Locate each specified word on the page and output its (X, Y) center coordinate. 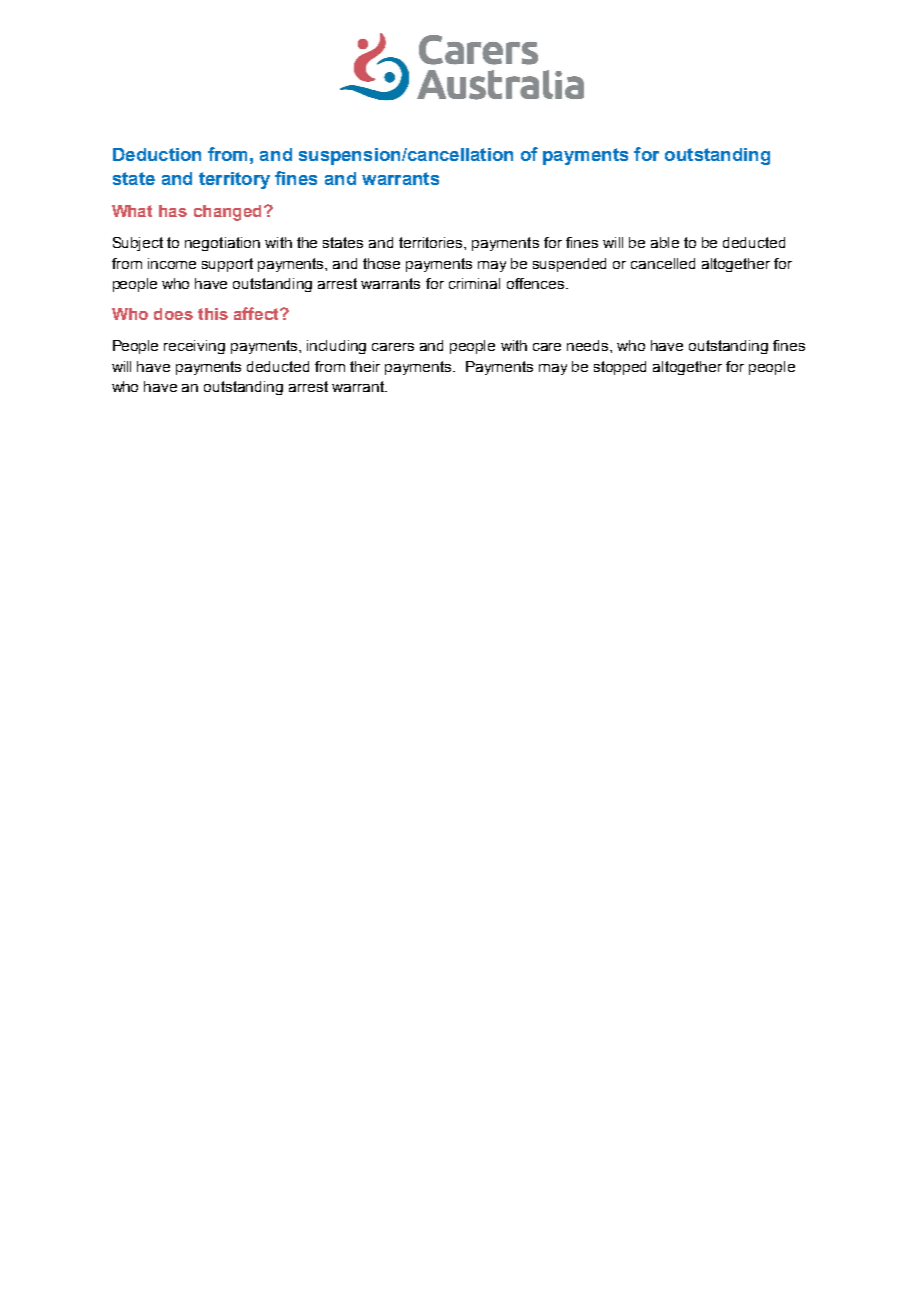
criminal (474, 283)
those (381, 263)
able (665, 242)
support (227, 265)
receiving (194, 347)
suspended (569, 265)
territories (432, 242)
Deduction (157, 154)
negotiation (222, 244)
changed (227, 213)
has (173, 211)
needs (589, 345)
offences (537, 283)
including (336, 347)
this (213, 314)
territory (234, 180)
